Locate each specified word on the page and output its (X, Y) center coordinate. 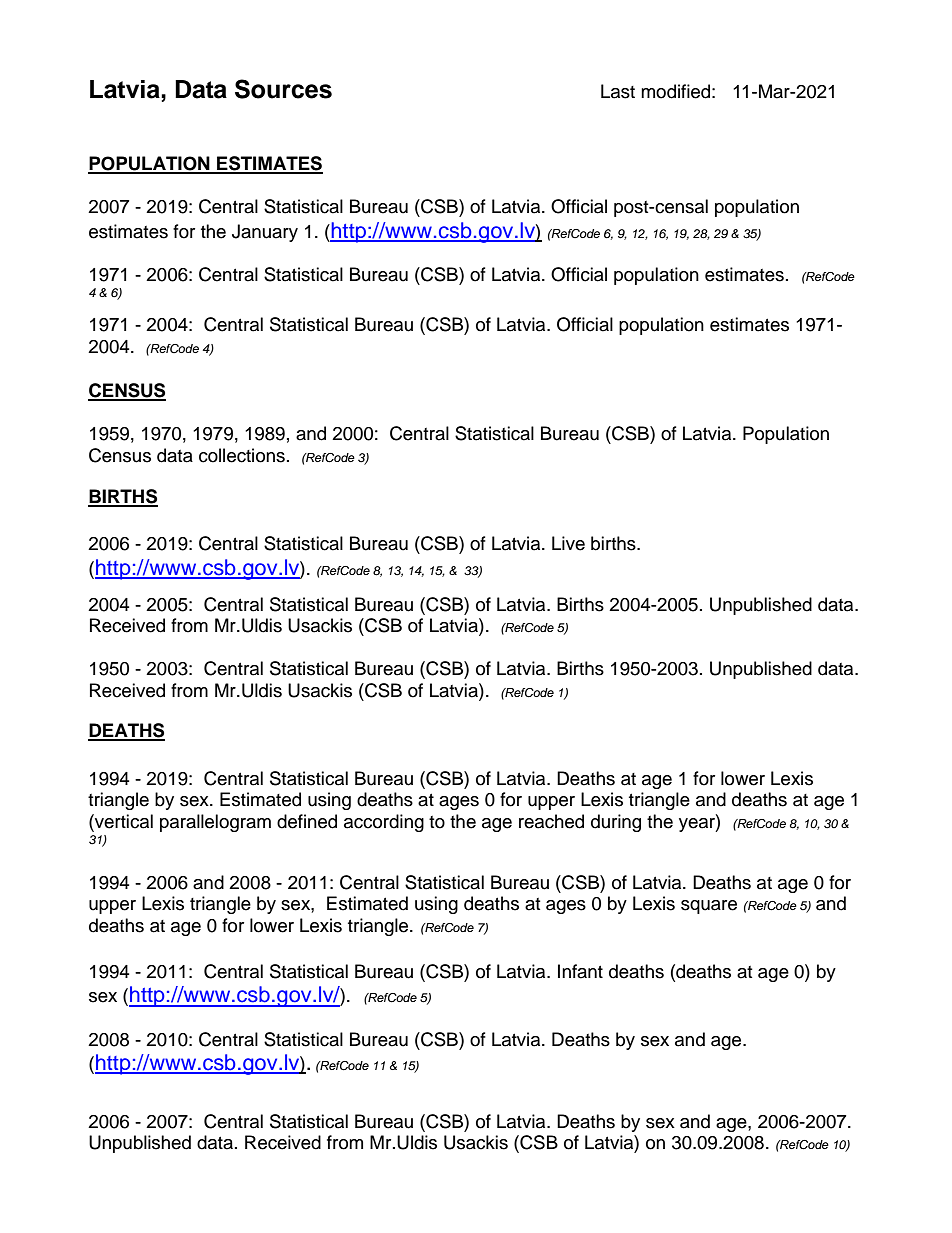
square (709, 907)
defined (307, 821)
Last (618, 91)
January (265, 233)
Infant (580, 971)
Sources (283, 89)
